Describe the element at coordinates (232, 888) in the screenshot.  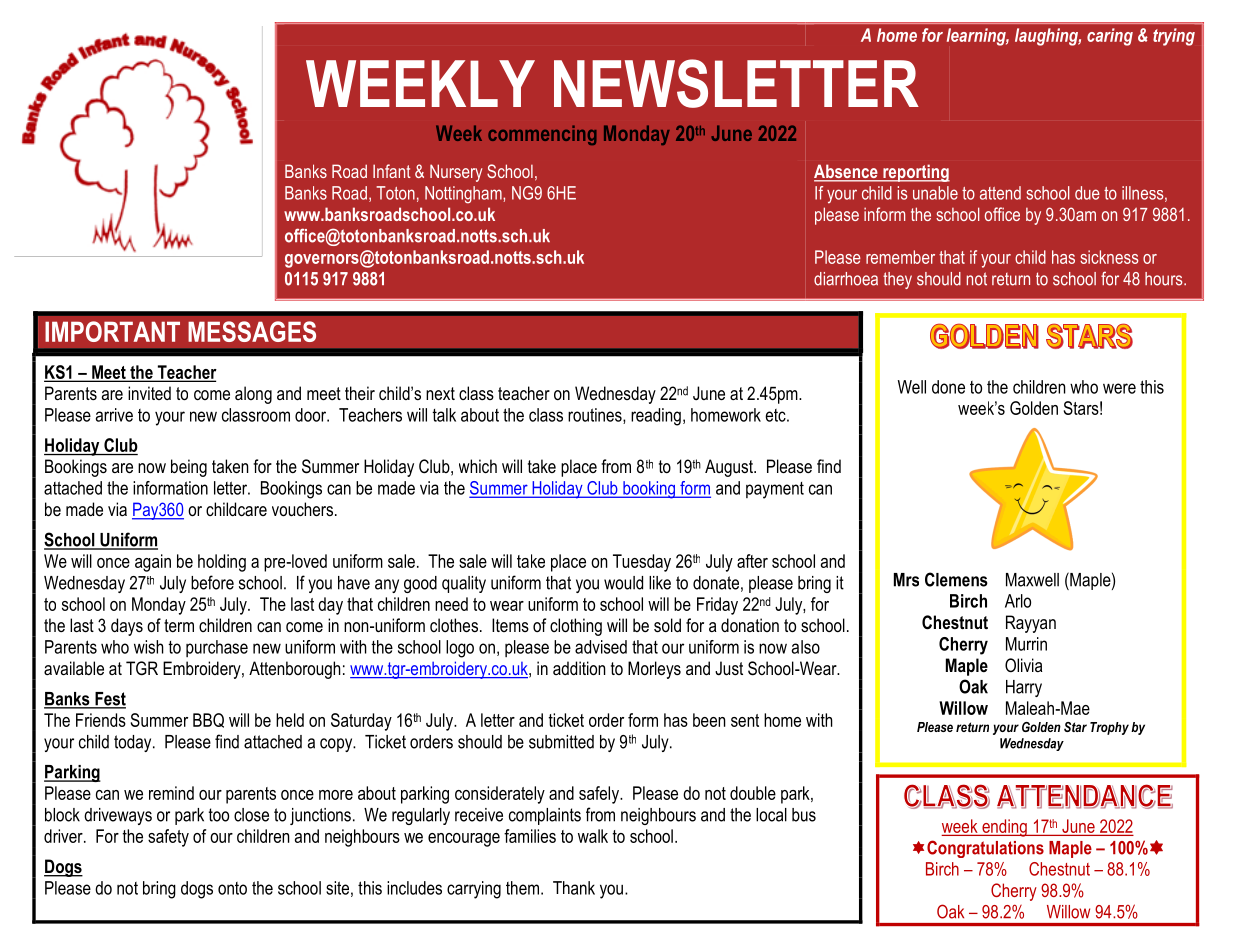
I see `onto` at that location.
